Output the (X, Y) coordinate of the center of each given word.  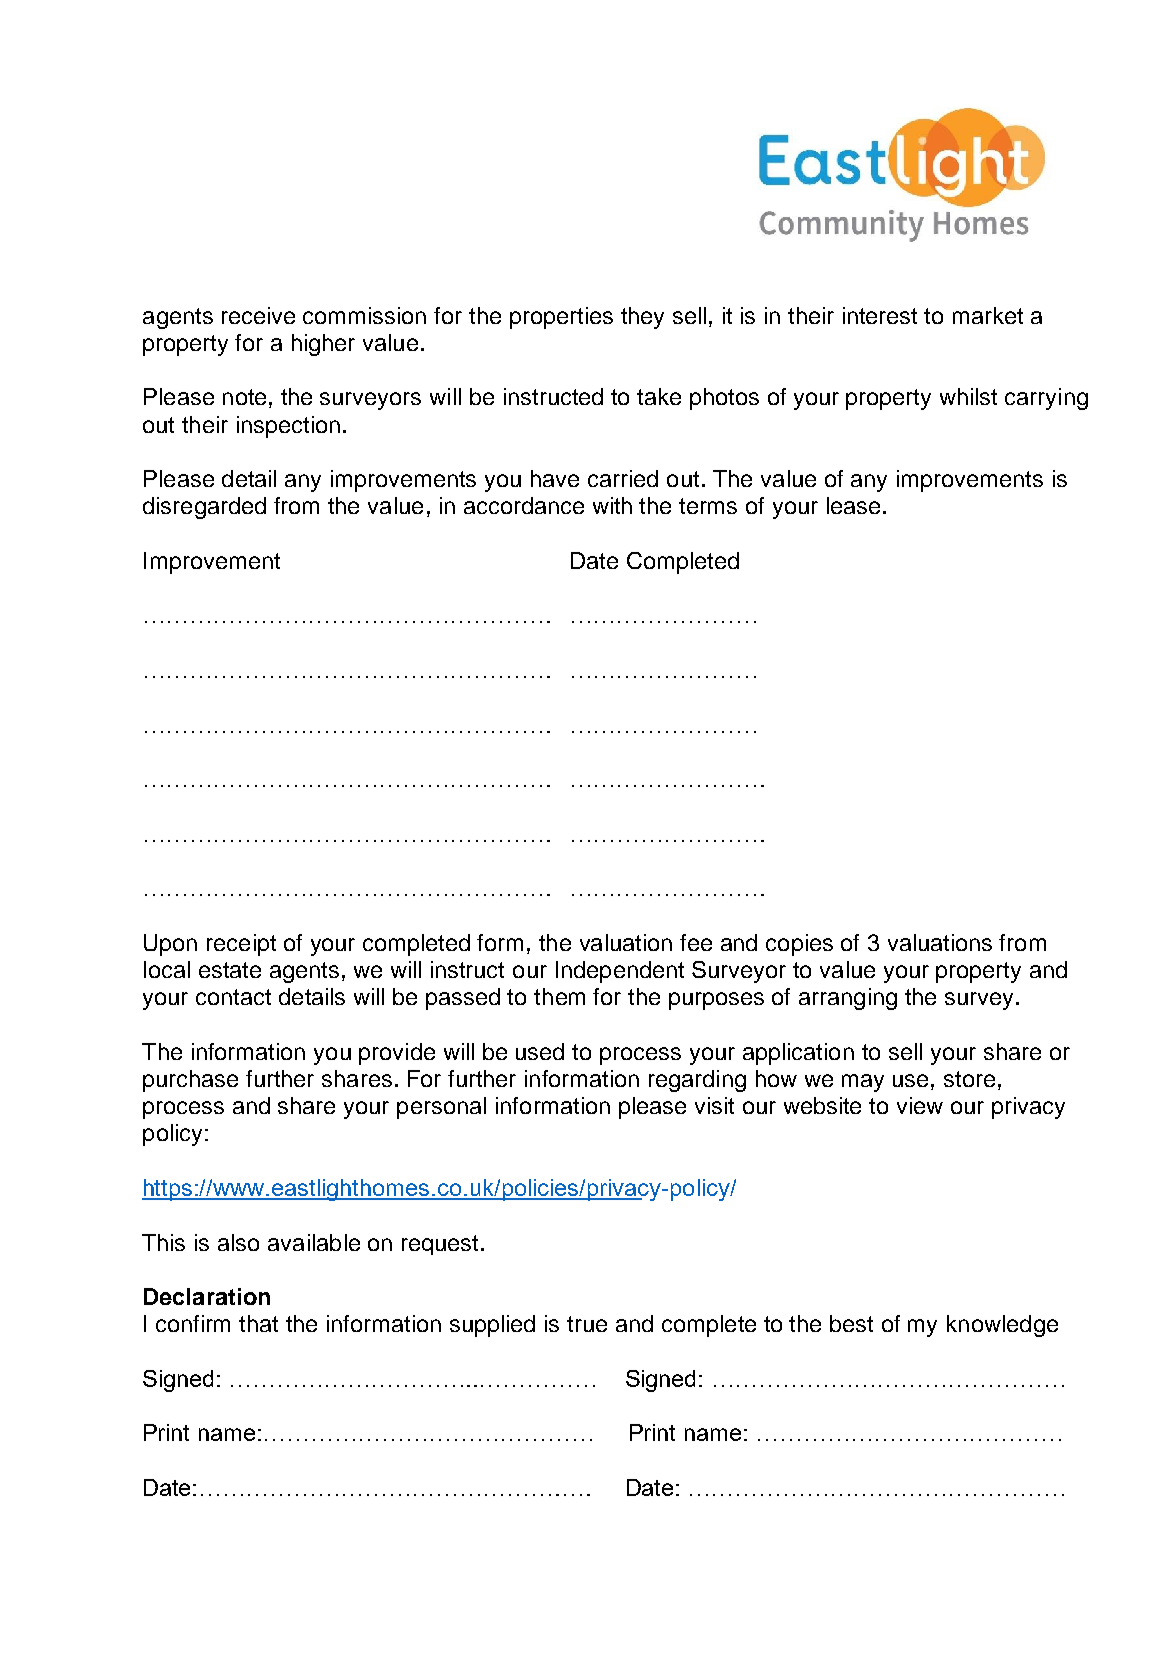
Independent (620, 972)
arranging (848, 999)
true (587, 1324)
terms (708, 506)
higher (323, 345)
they (642, 318)
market (988, 315)
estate (230, 970)
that (258, 1323)
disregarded (204, 508)
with (612, 505)
